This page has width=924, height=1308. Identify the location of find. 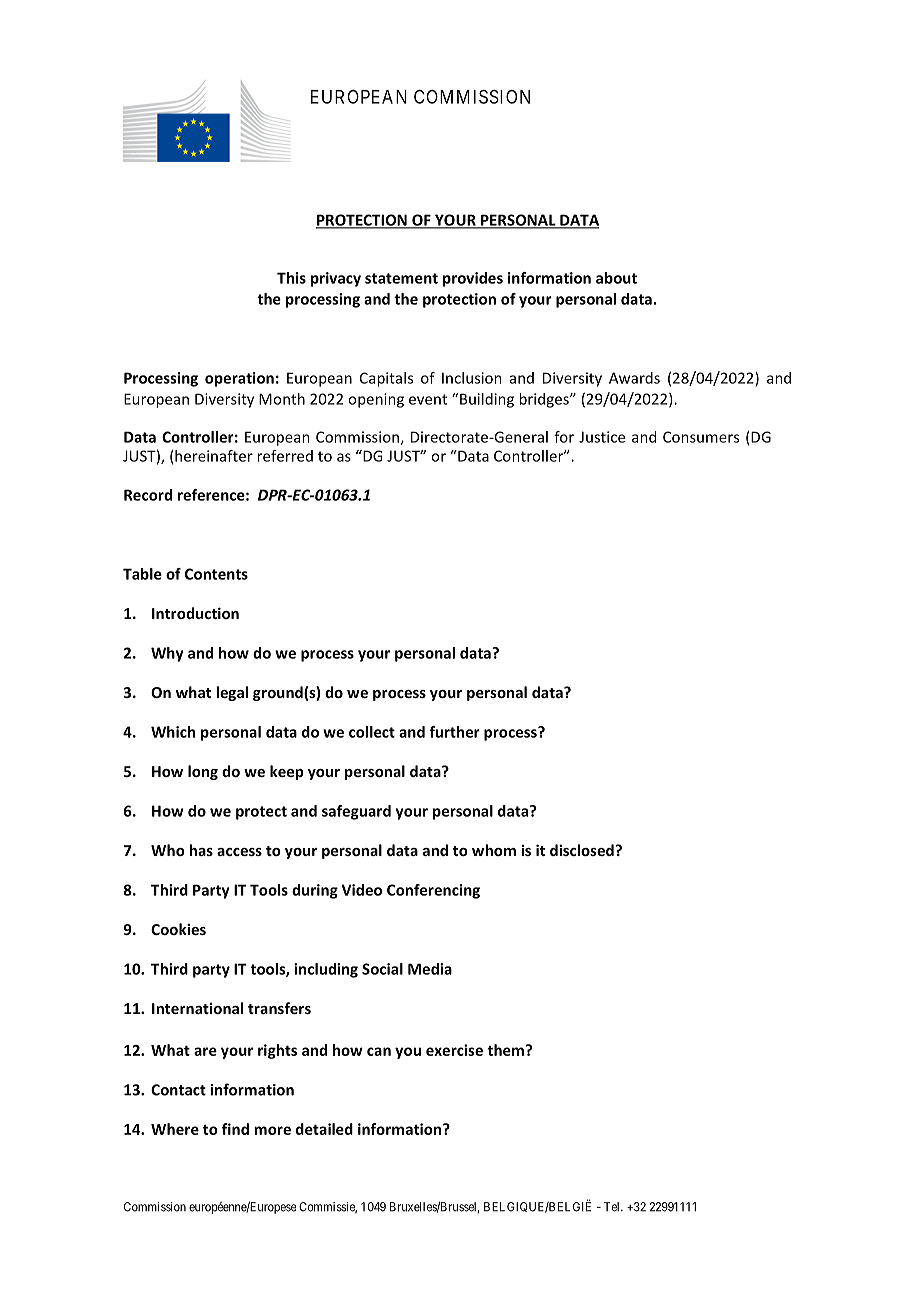
(235, 1129).
